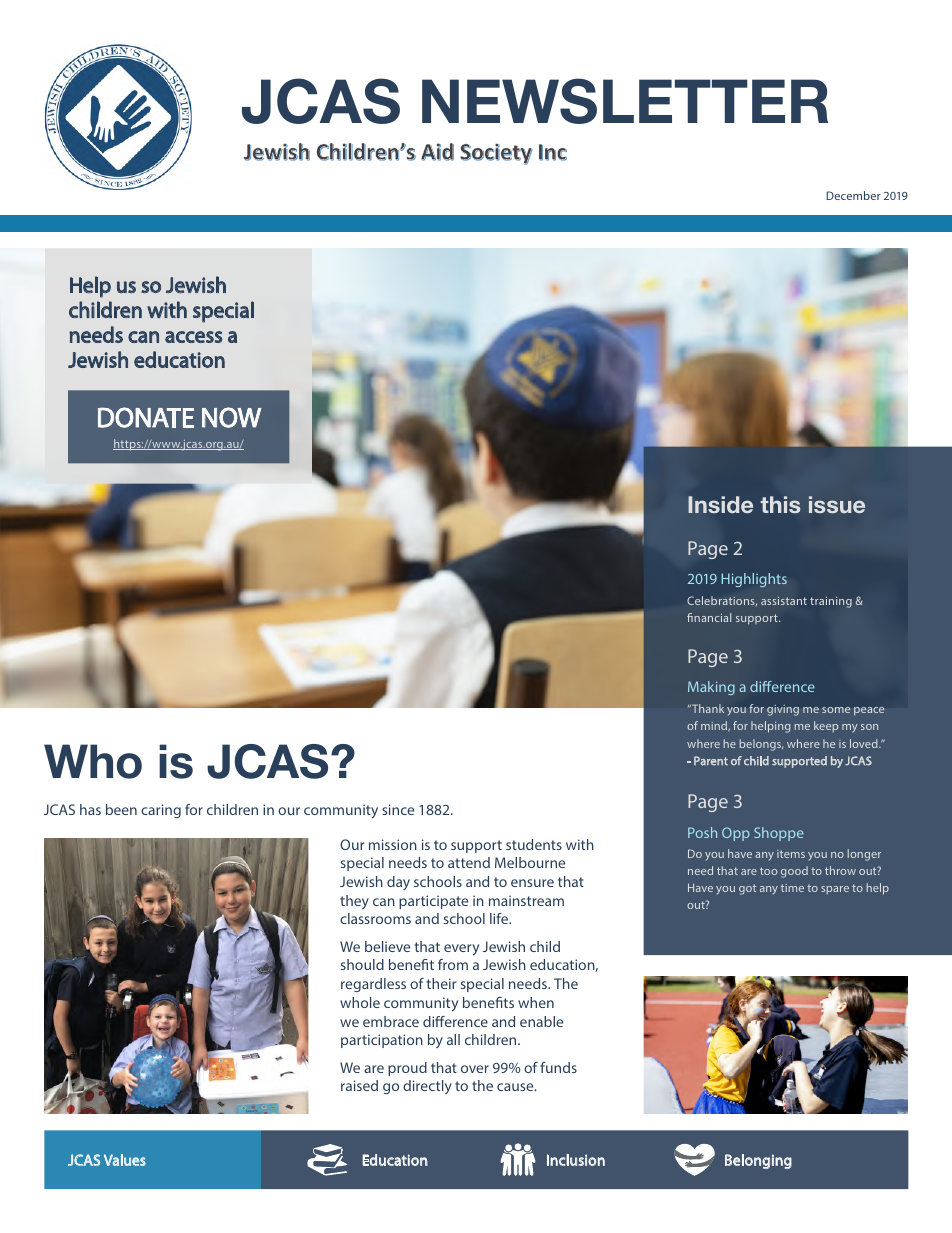 The image size is (952, 1233). Describe the element at coordinates (194, 337) in the screenshot. I see `access` at that location.
